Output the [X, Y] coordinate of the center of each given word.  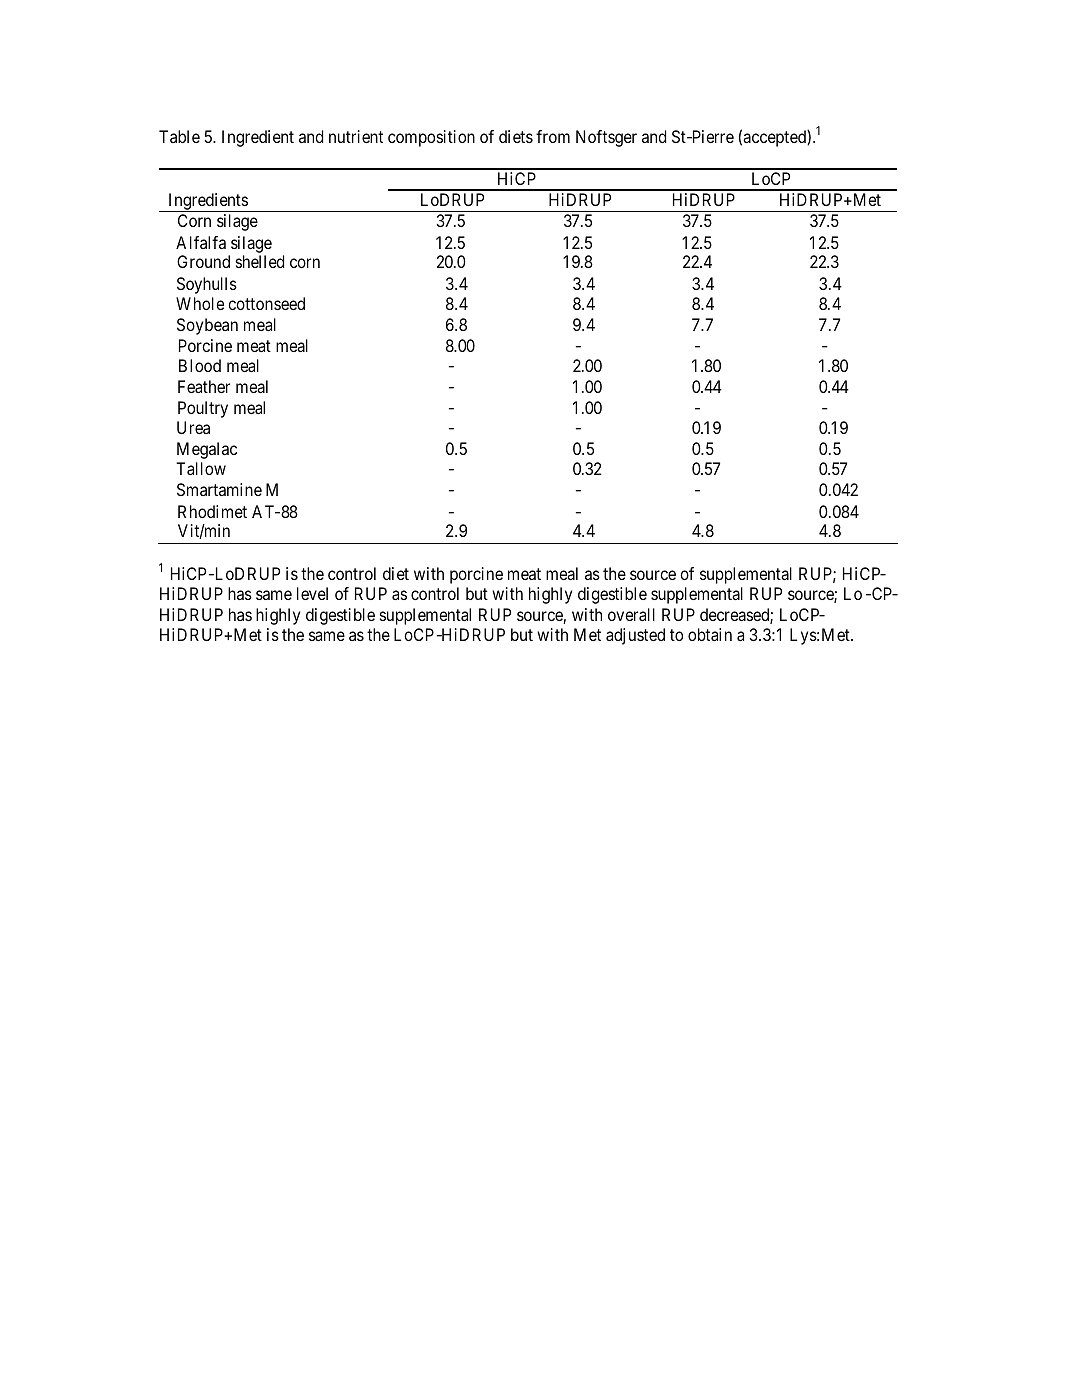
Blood [200, 365]
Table [179, 136]
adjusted [635, 636]
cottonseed [266, 303]
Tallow [201, 468]
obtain [710, 634]
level [312, 593]
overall [631, 614]
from [553, 136]
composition [431, 138]
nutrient [356, 136]
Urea [193, 427]
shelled [260, 261]
